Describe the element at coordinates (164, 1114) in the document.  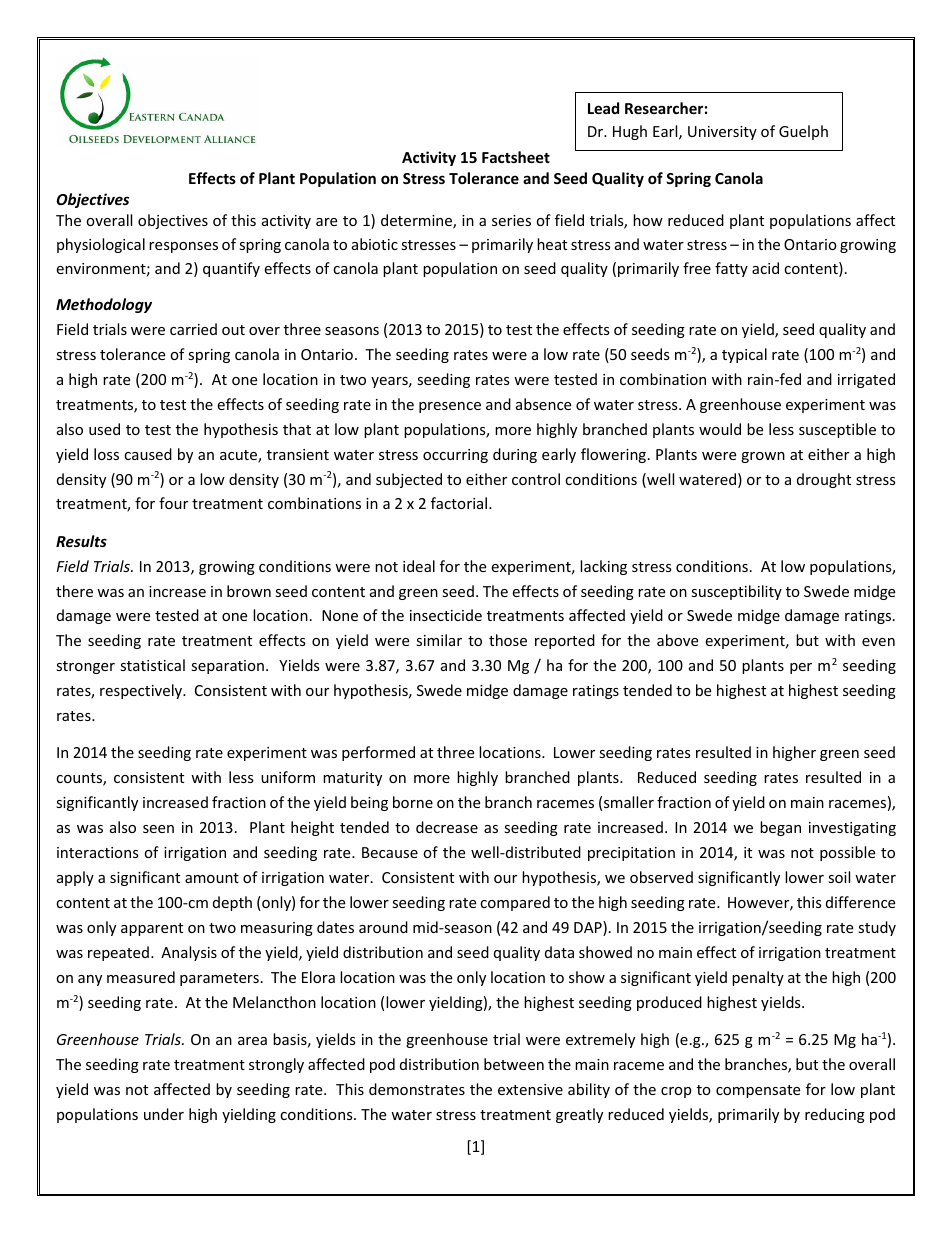
I see `under` at that location.
